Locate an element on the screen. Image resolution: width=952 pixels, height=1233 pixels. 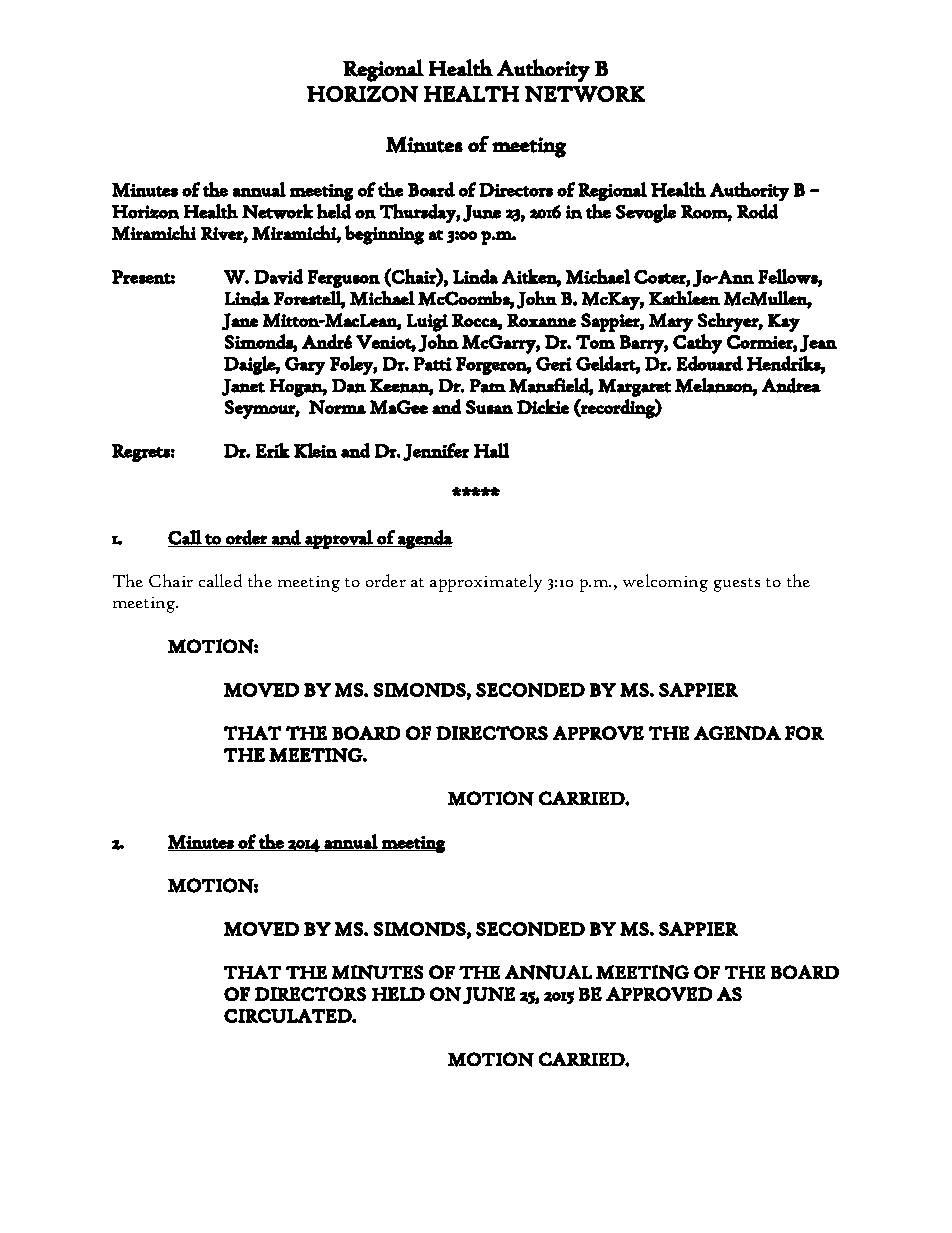
welcoming is located at coordinates (665, 583).
